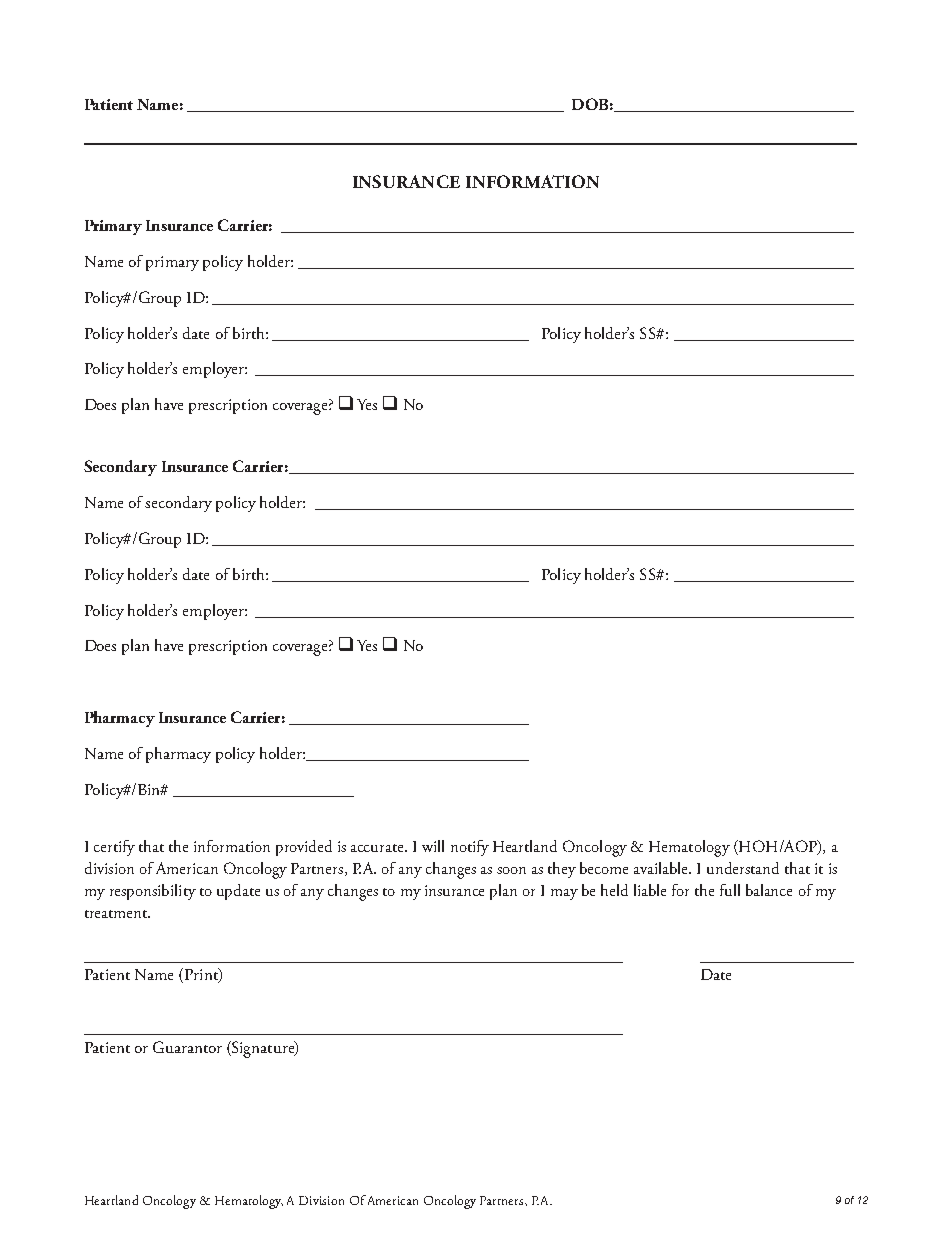  What do you see at coordinates (114, 848) in the image?
I see `certify` at bounding box center [114, 848].
